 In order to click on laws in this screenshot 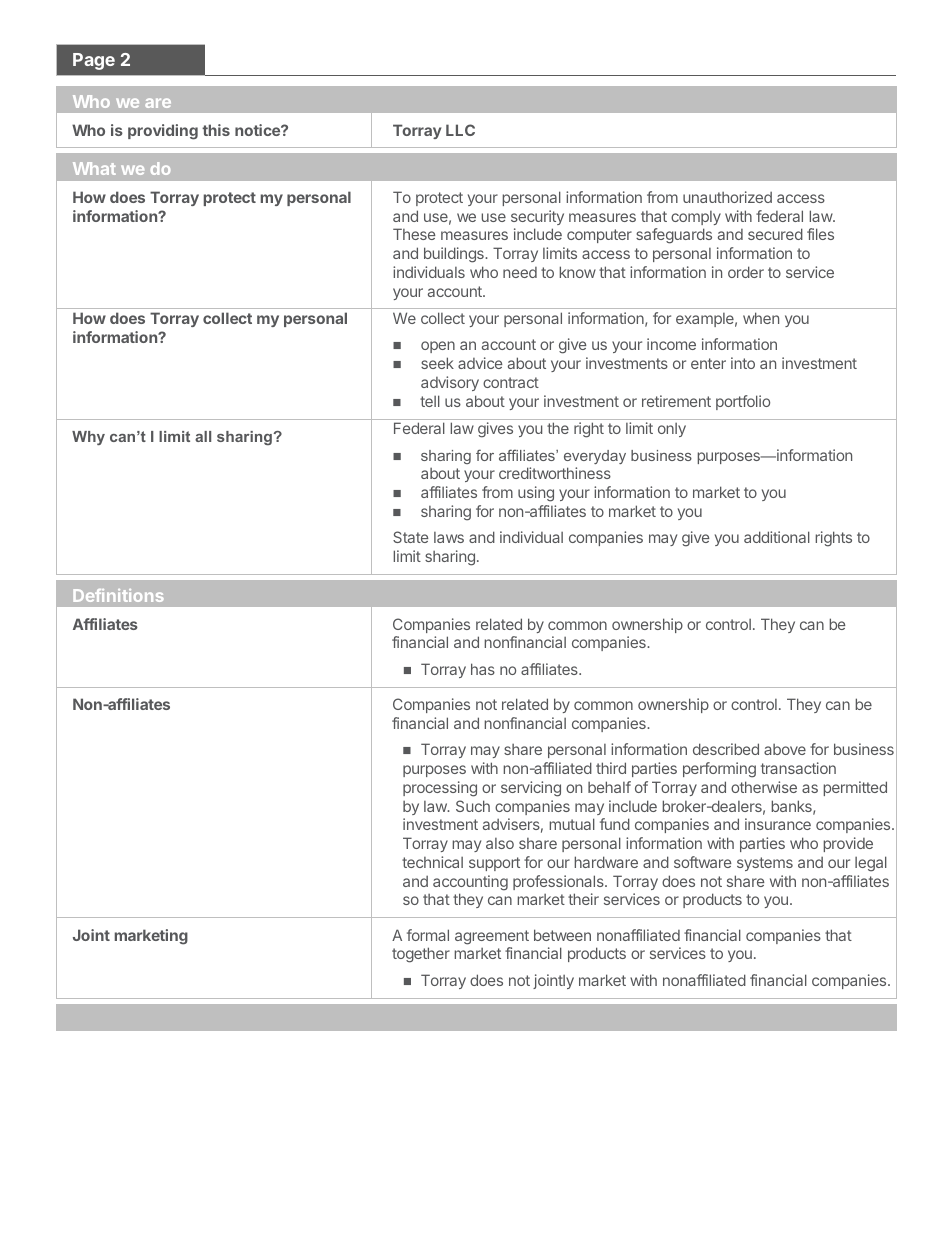, I will do `click(449, 537)`.
